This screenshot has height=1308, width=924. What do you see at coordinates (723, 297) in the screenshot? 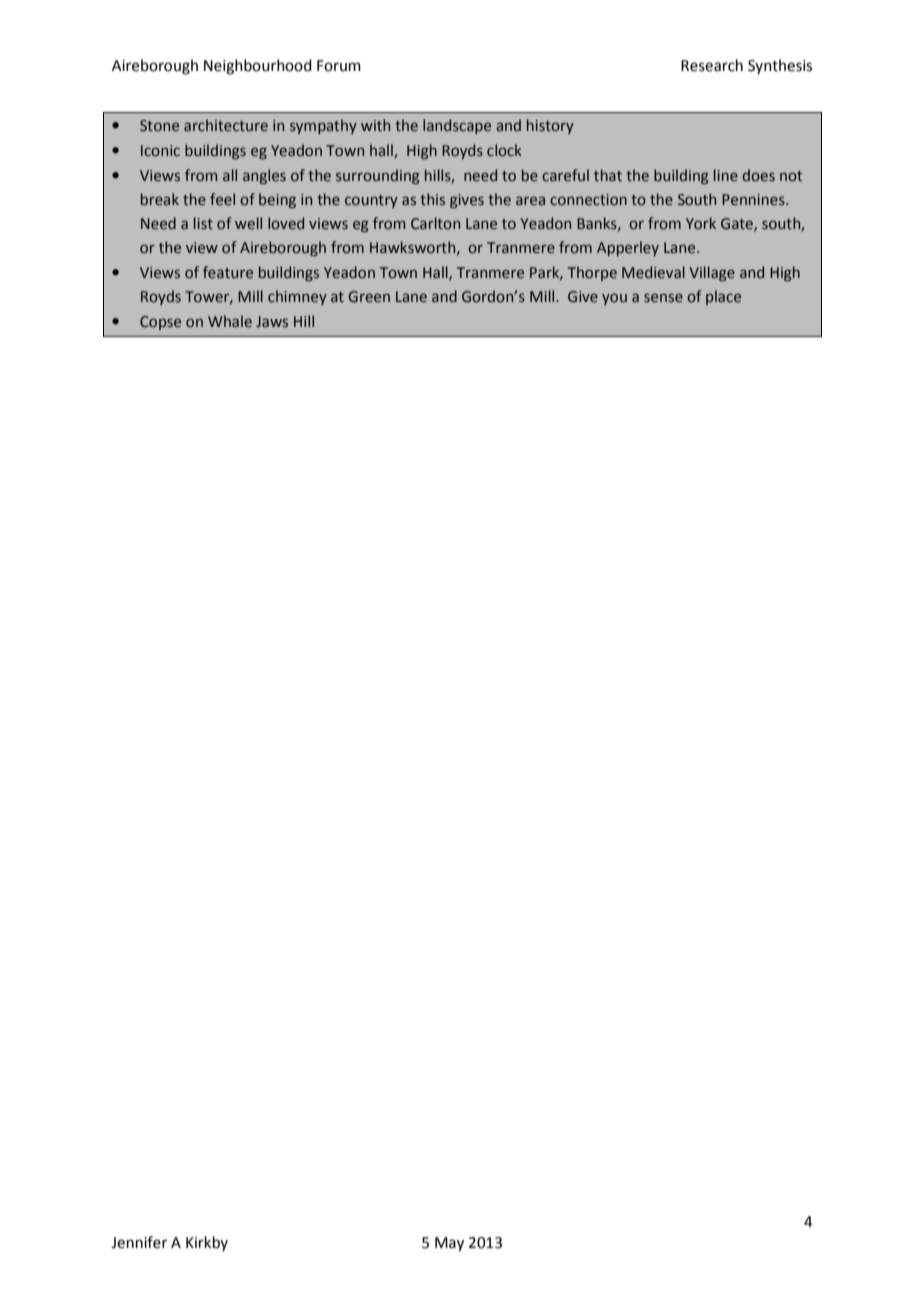
I see `place` at bounding box center [723, 297].
